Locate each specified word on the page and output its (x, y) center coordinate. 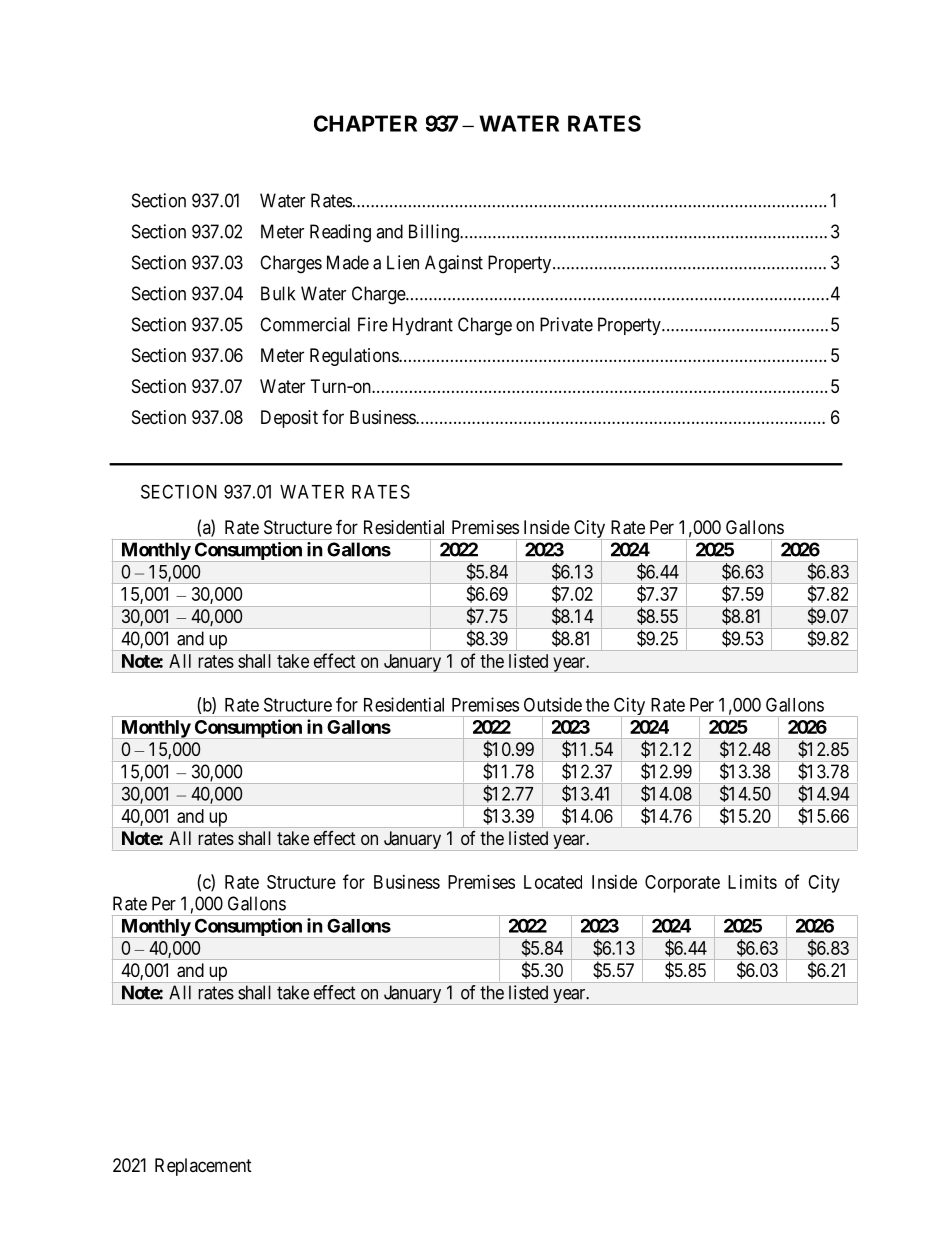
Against (454, 264)
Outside (553, 704)
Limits (752, 882)
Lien (403, 262)
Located (553, 882)
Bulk (278, 293)
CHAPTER (365, 123)
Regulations (355, 357)
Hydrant (423, 326)
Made (348, 262)
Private (566, 324)
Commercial (305, 324)
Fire (373, 324)
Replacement (203, 1167)
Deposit (289, 419)
